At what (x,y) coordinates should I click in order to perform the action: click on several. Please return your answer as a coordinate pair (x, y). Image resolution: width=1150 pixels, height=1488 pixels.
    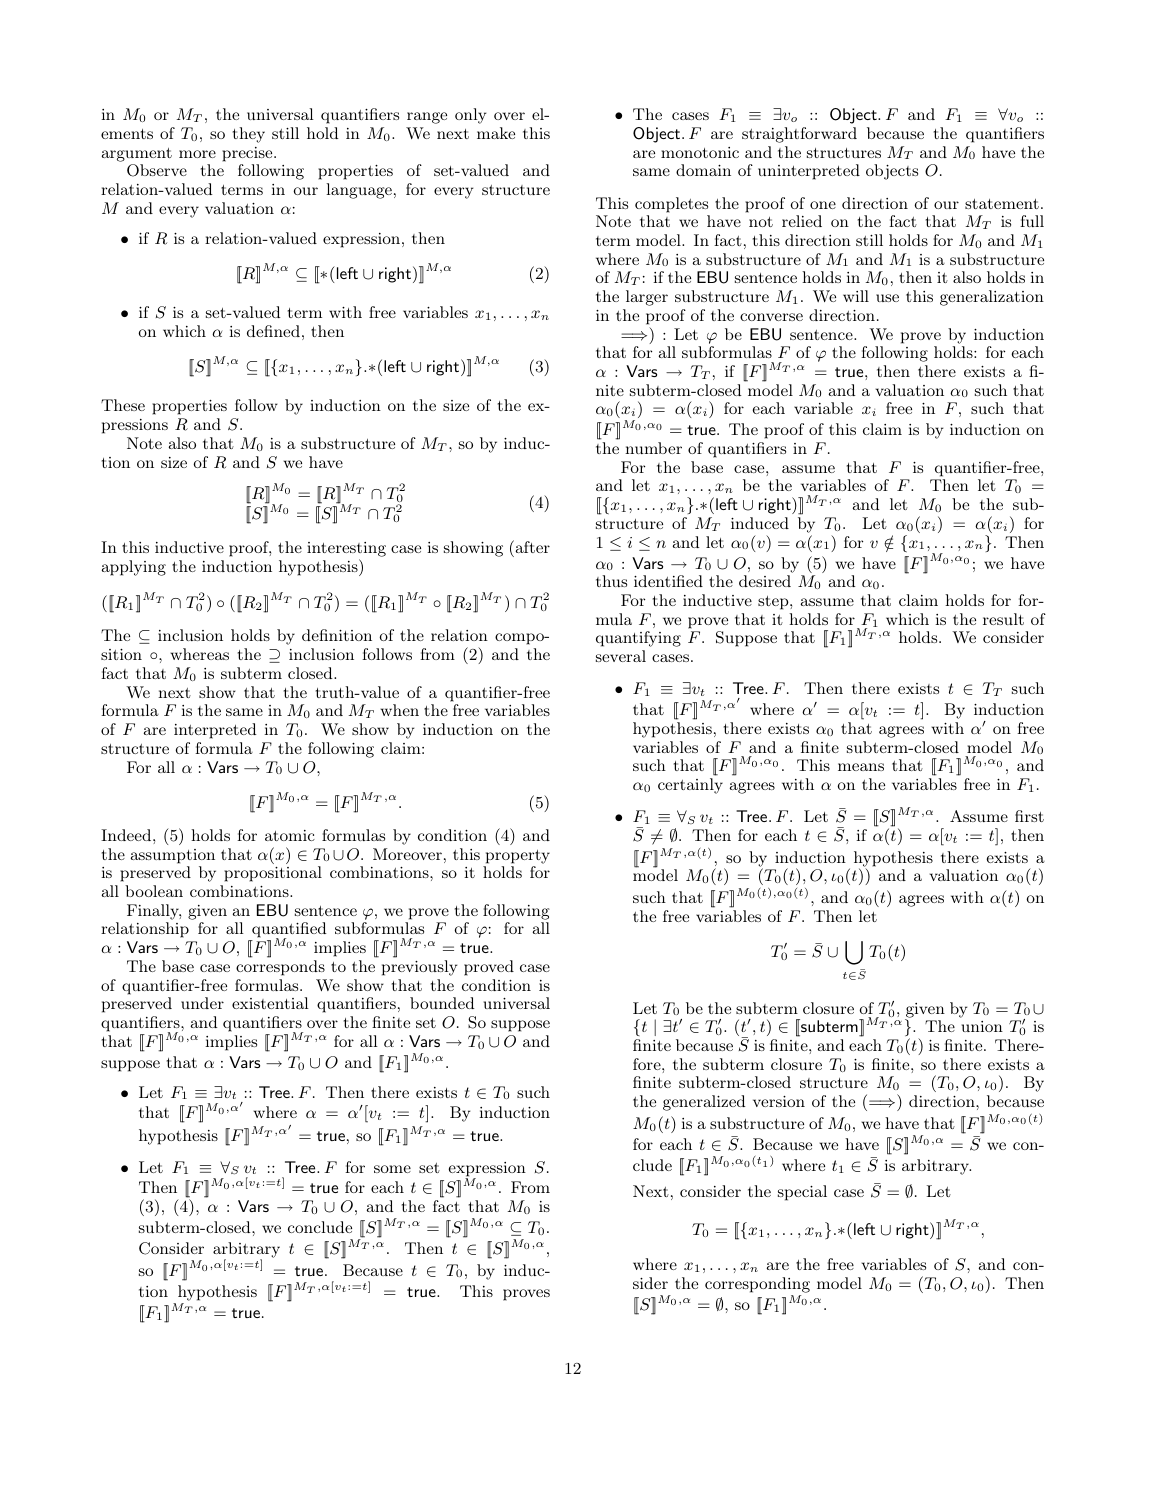
    Looking at the image, I should click on (621, 656).
